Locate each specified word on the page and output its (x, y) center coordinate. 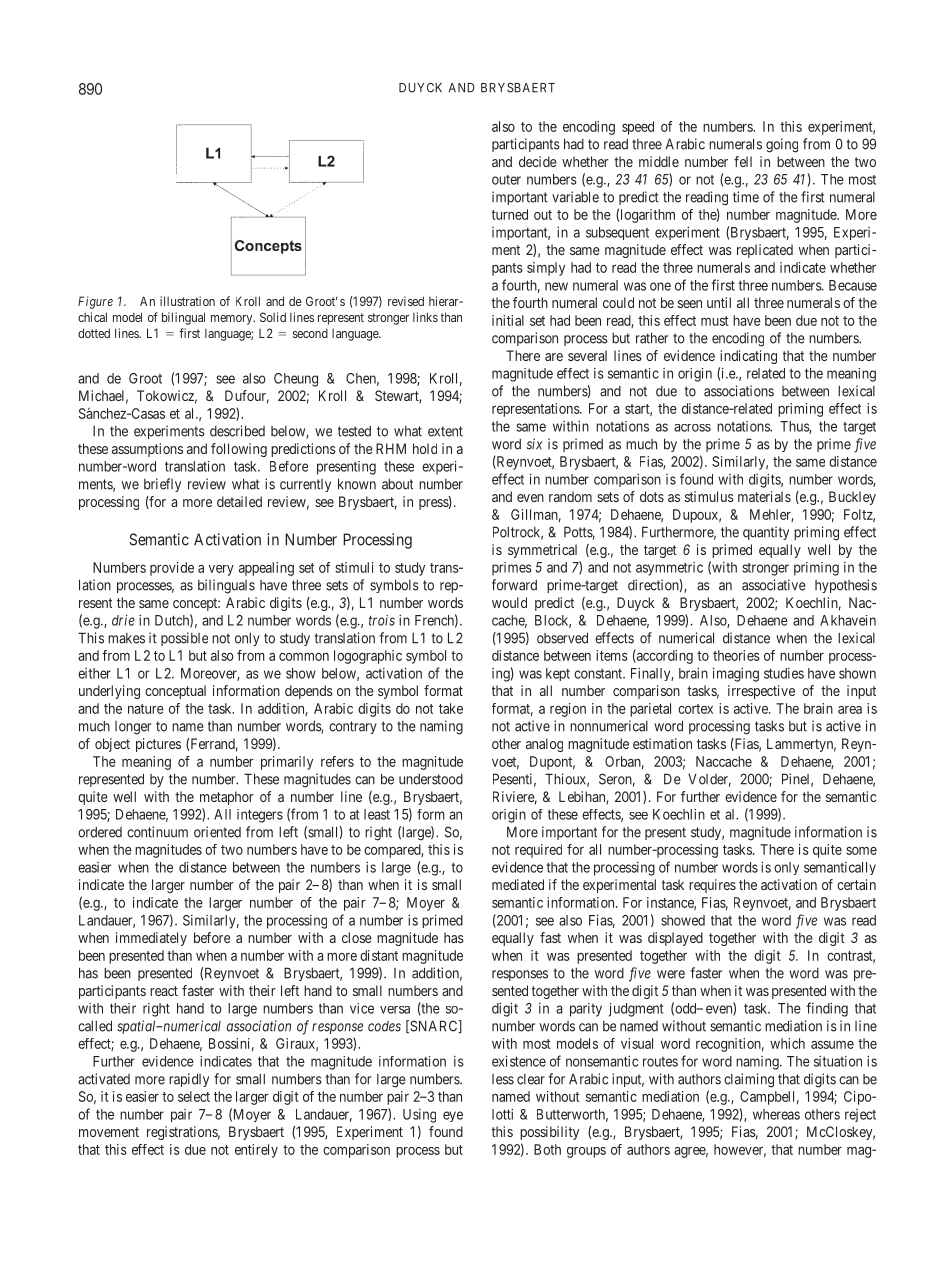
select (194, 1096)
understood (431, 779)
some (861, 851)
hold (425, 448)
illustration (187, 301)
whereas (776, 1114)
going (782, 145)
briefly (162, 485)
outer (506, 180)
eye (453, 1116)
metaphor (227, 798)
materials (764, 496)
